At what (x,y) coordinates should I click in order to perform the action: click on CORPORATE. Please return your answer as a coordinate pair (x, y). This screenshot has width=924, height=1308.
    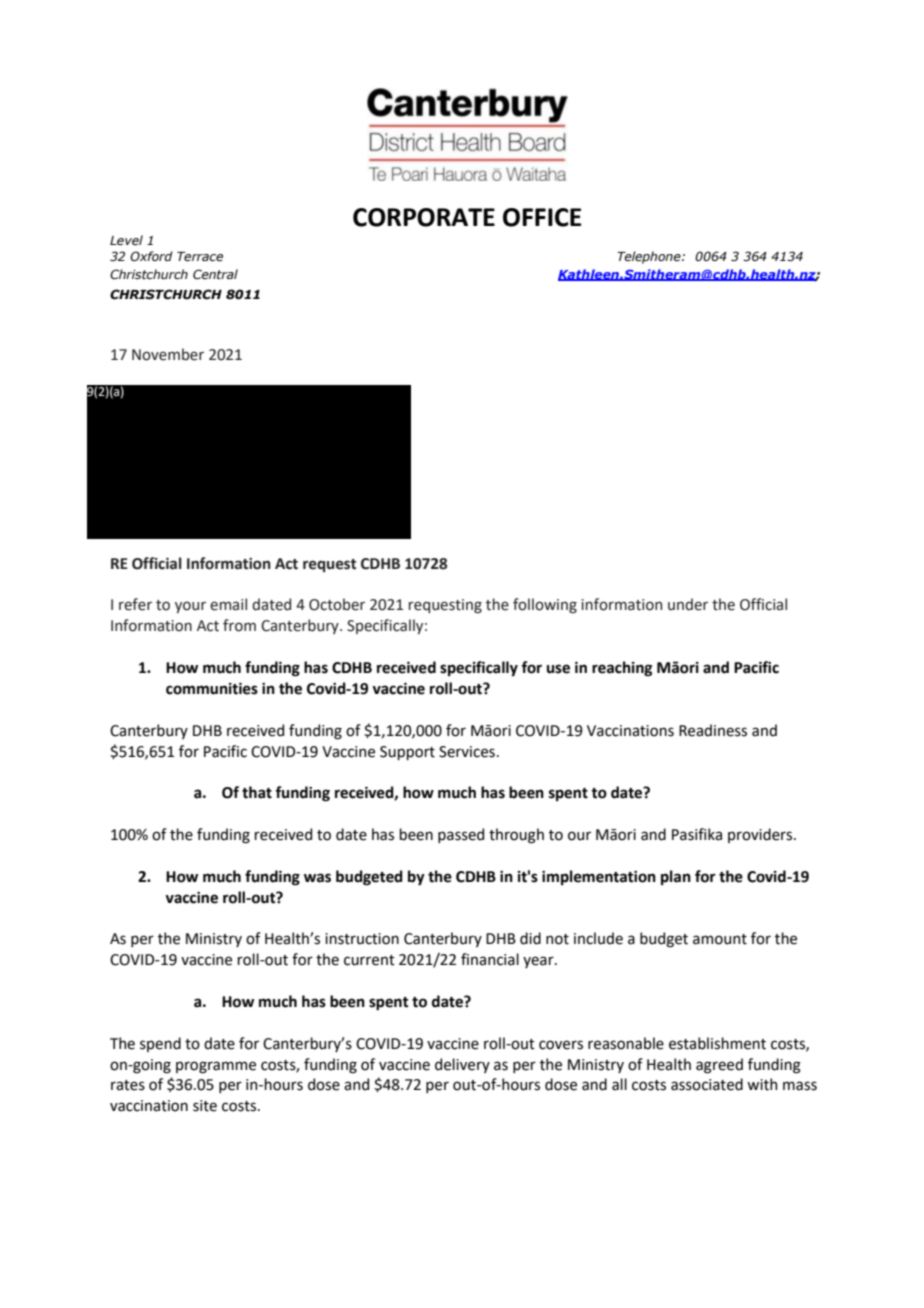
    Looking at the image, I should click on (424, 217).
